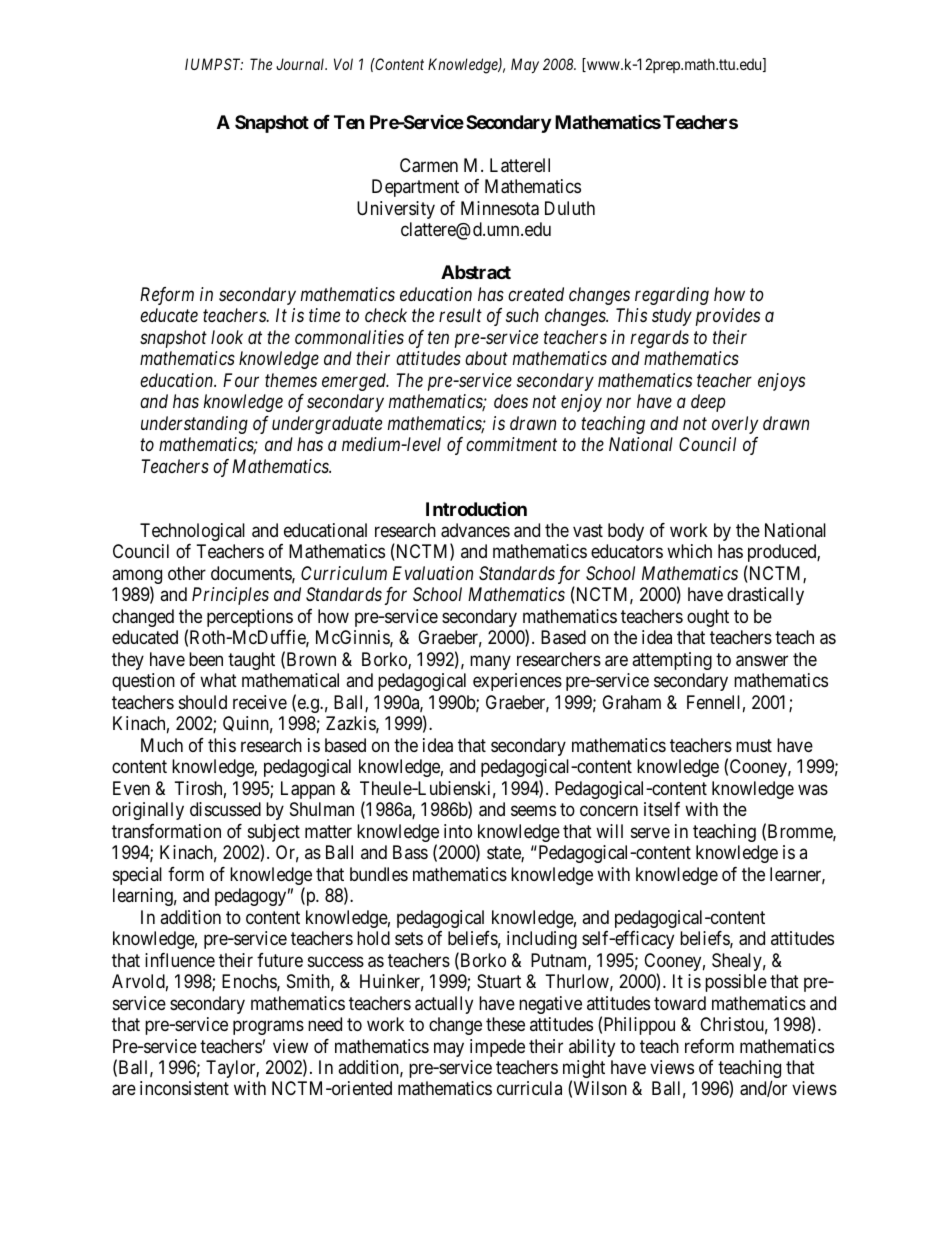  I want to click on Duluth, so click(570, 208).
